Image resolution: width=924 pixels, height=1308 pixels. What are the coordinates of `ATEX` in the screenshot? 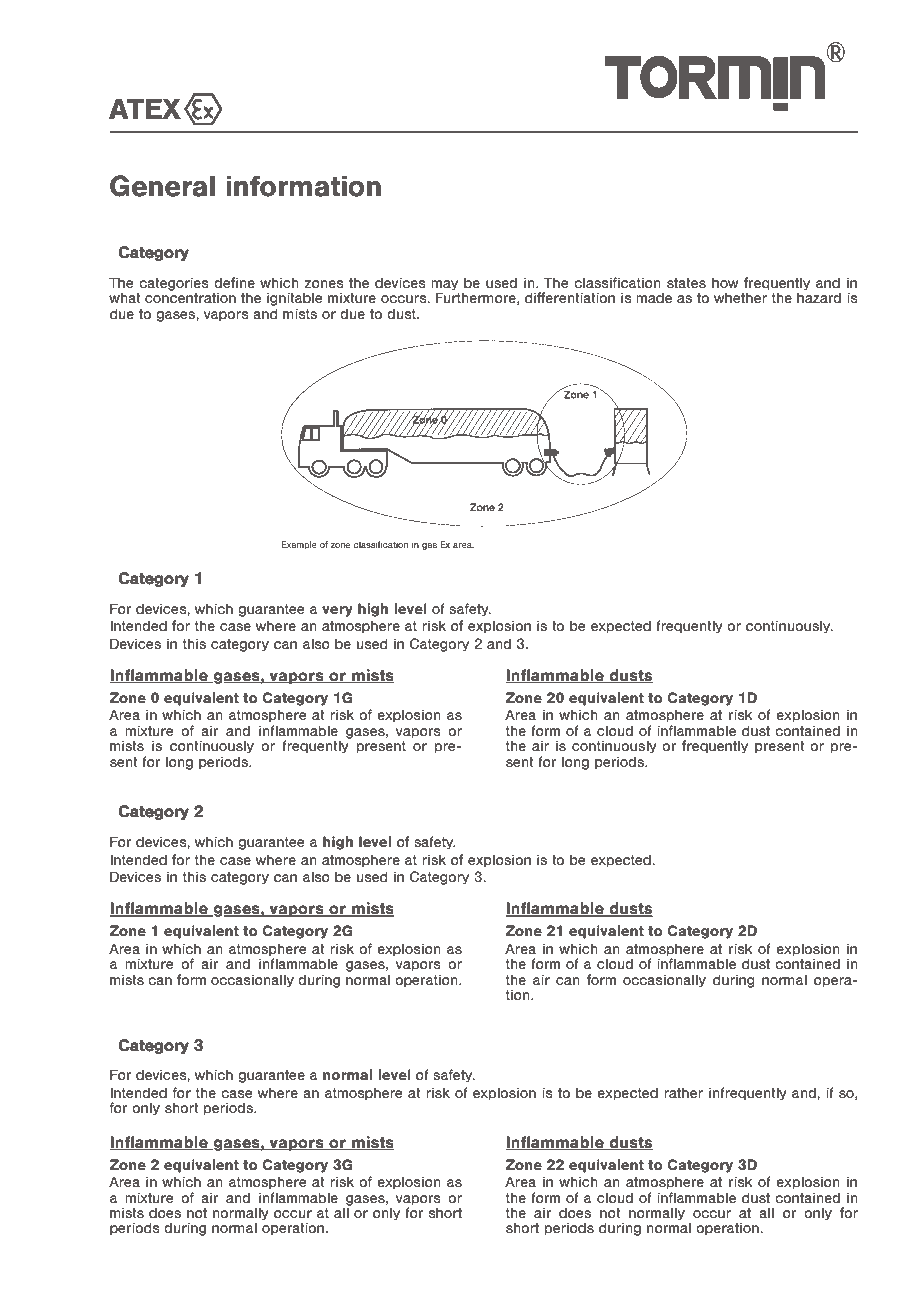 It's located at (145, 108).
